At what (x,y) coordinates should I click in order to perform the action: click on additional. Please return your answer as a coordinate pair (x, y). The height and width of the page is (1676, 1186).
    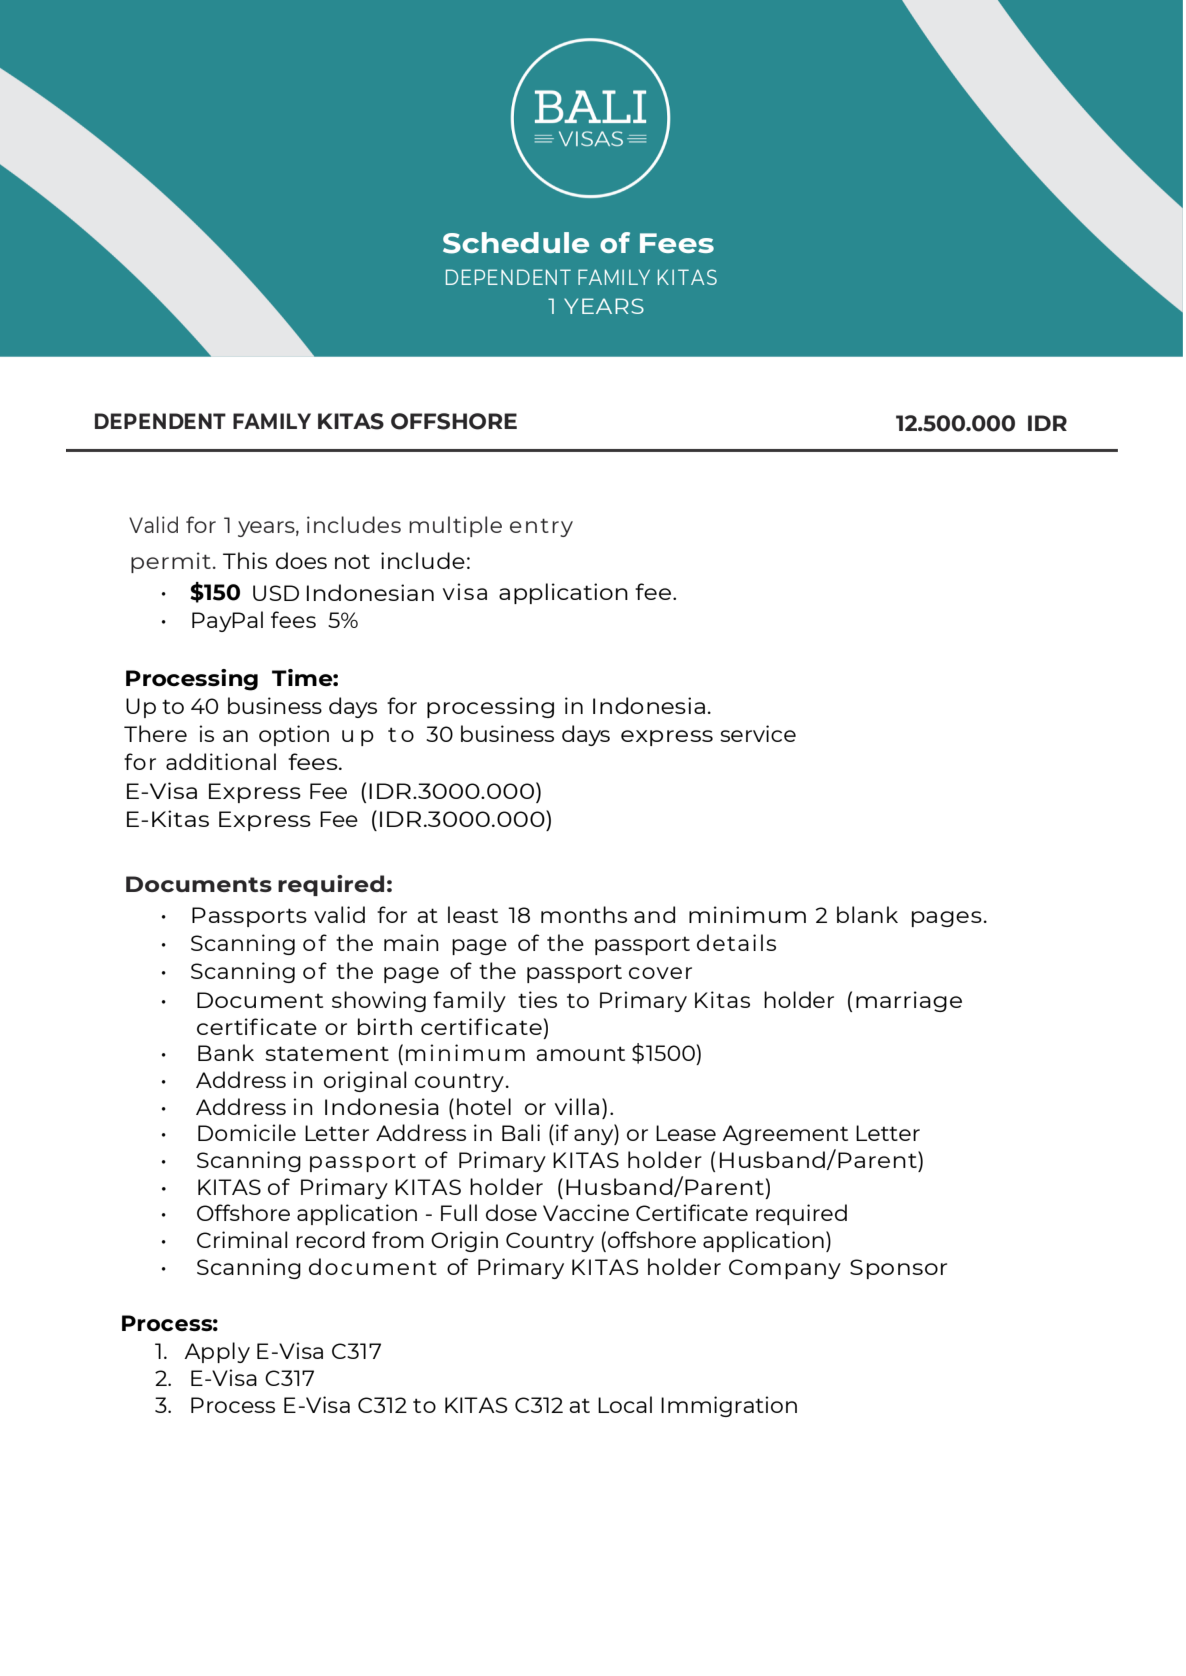
    Looking at the image, I should click on (221, 761).
